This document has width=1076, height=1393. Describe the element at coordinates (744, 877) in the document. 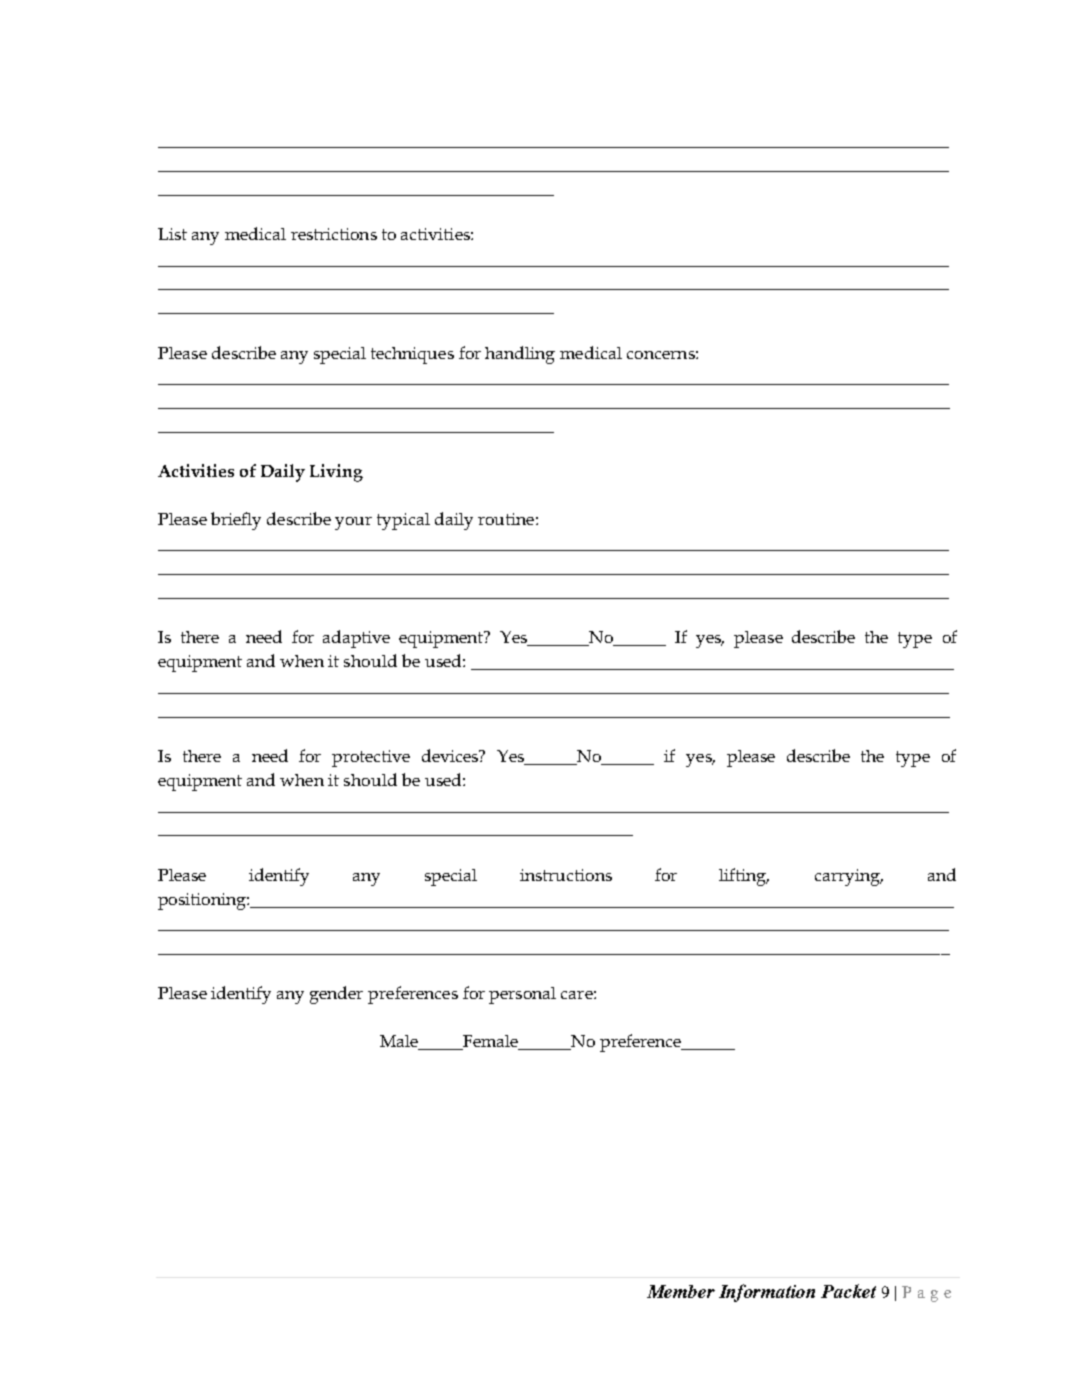

I see `lifting` at that location.
